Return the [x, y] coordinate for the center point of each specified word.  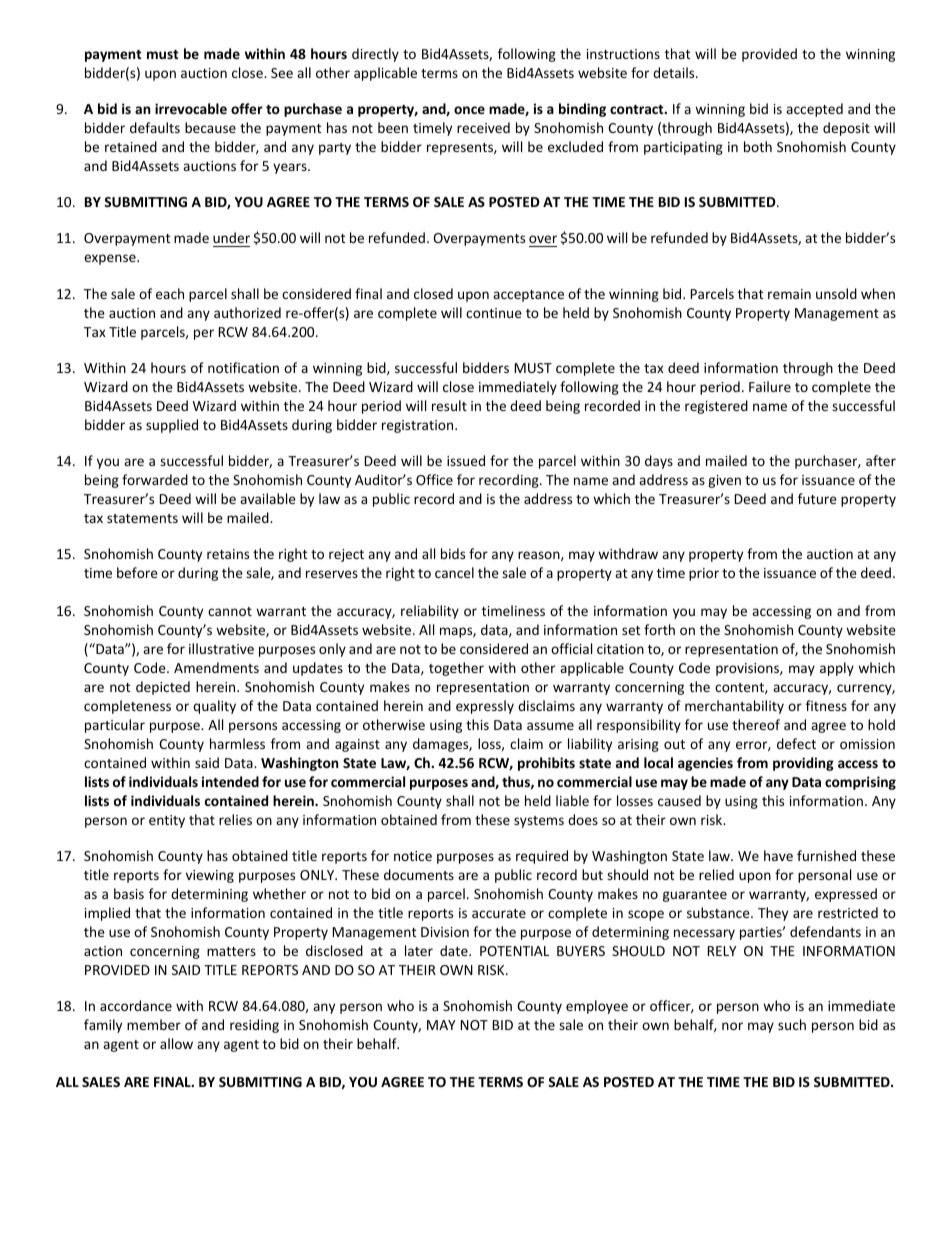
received [483, 127]
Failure [770, 386]
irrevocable [191, 108]
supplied [172, 426]
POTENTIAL [514, 951]
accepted [814, 110]
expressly [485, 707]
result [449, 405]
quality [214, 707]
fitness [826, 705]
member [154, 1024]
